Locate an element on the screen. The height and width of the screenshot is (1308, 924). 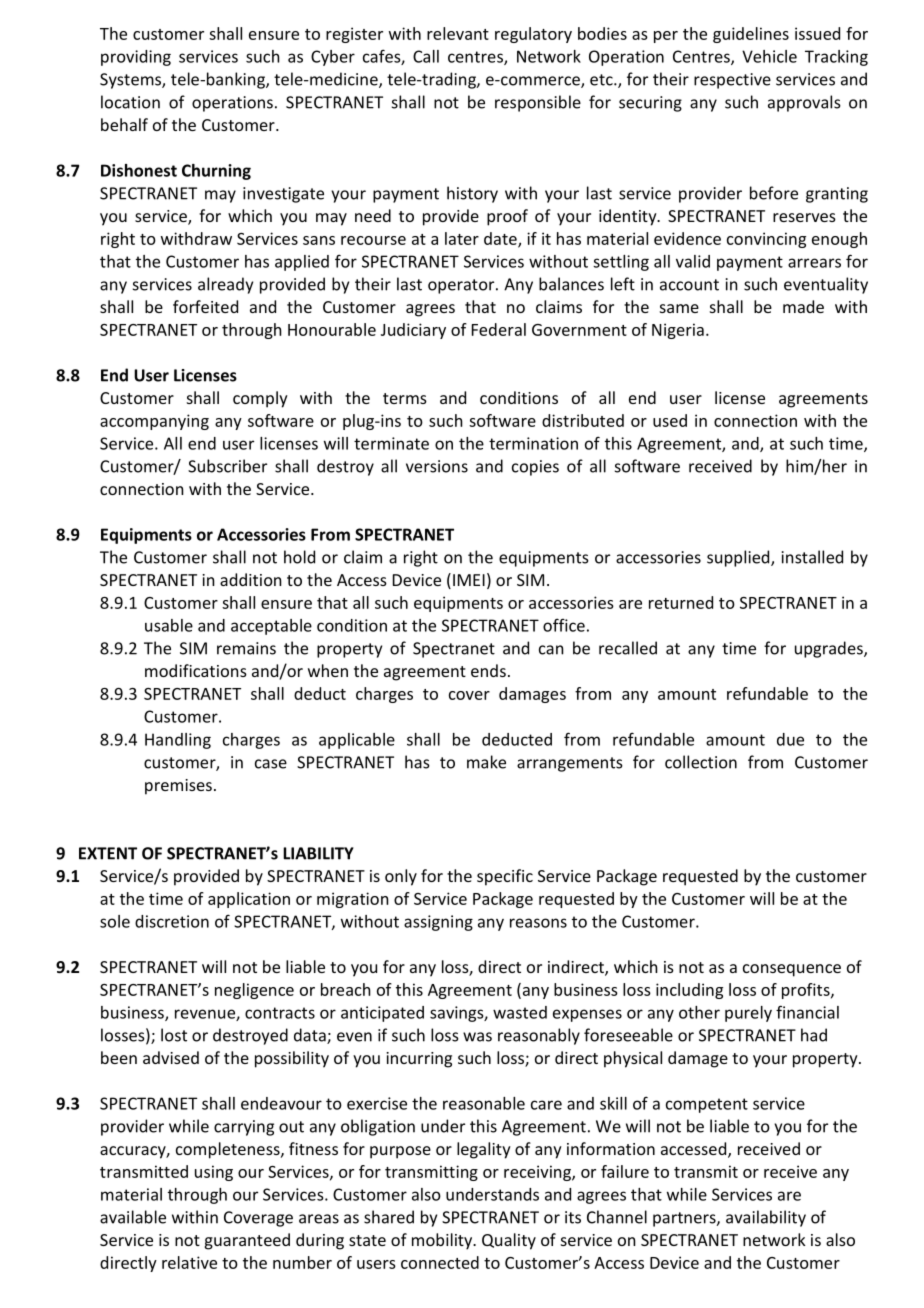
availability is located at coordinates (766, 1218).
